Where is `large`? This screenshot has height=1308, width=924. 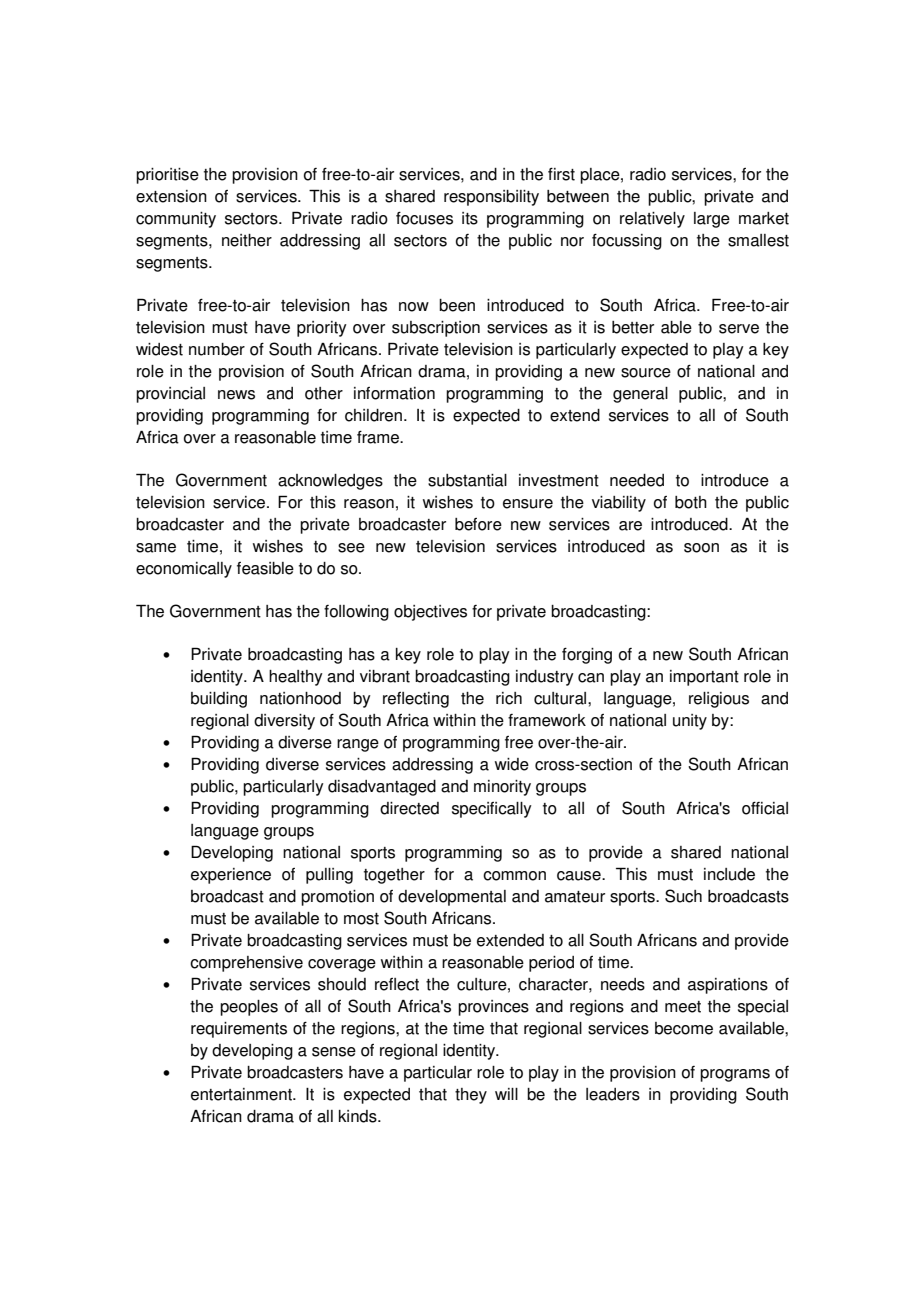
large is located at coordinates (712, 220).
